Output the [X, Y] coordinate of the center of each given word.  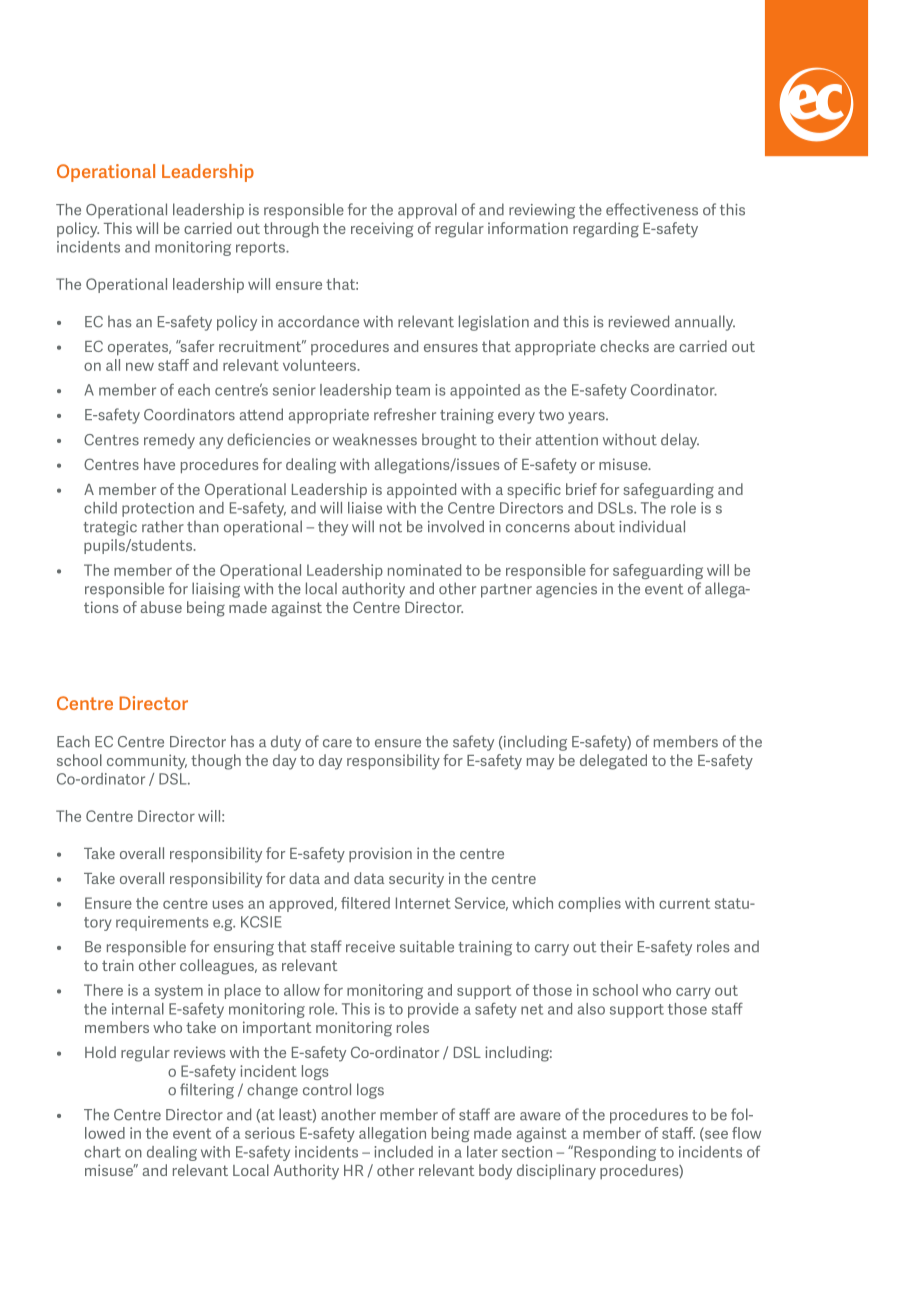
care [337, 743]
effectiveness [652, 209]
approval [427, 211]
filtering [207, 1091]
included [404, 1152]
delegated [613, 762]
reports [262, 249]
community [147, 762]
